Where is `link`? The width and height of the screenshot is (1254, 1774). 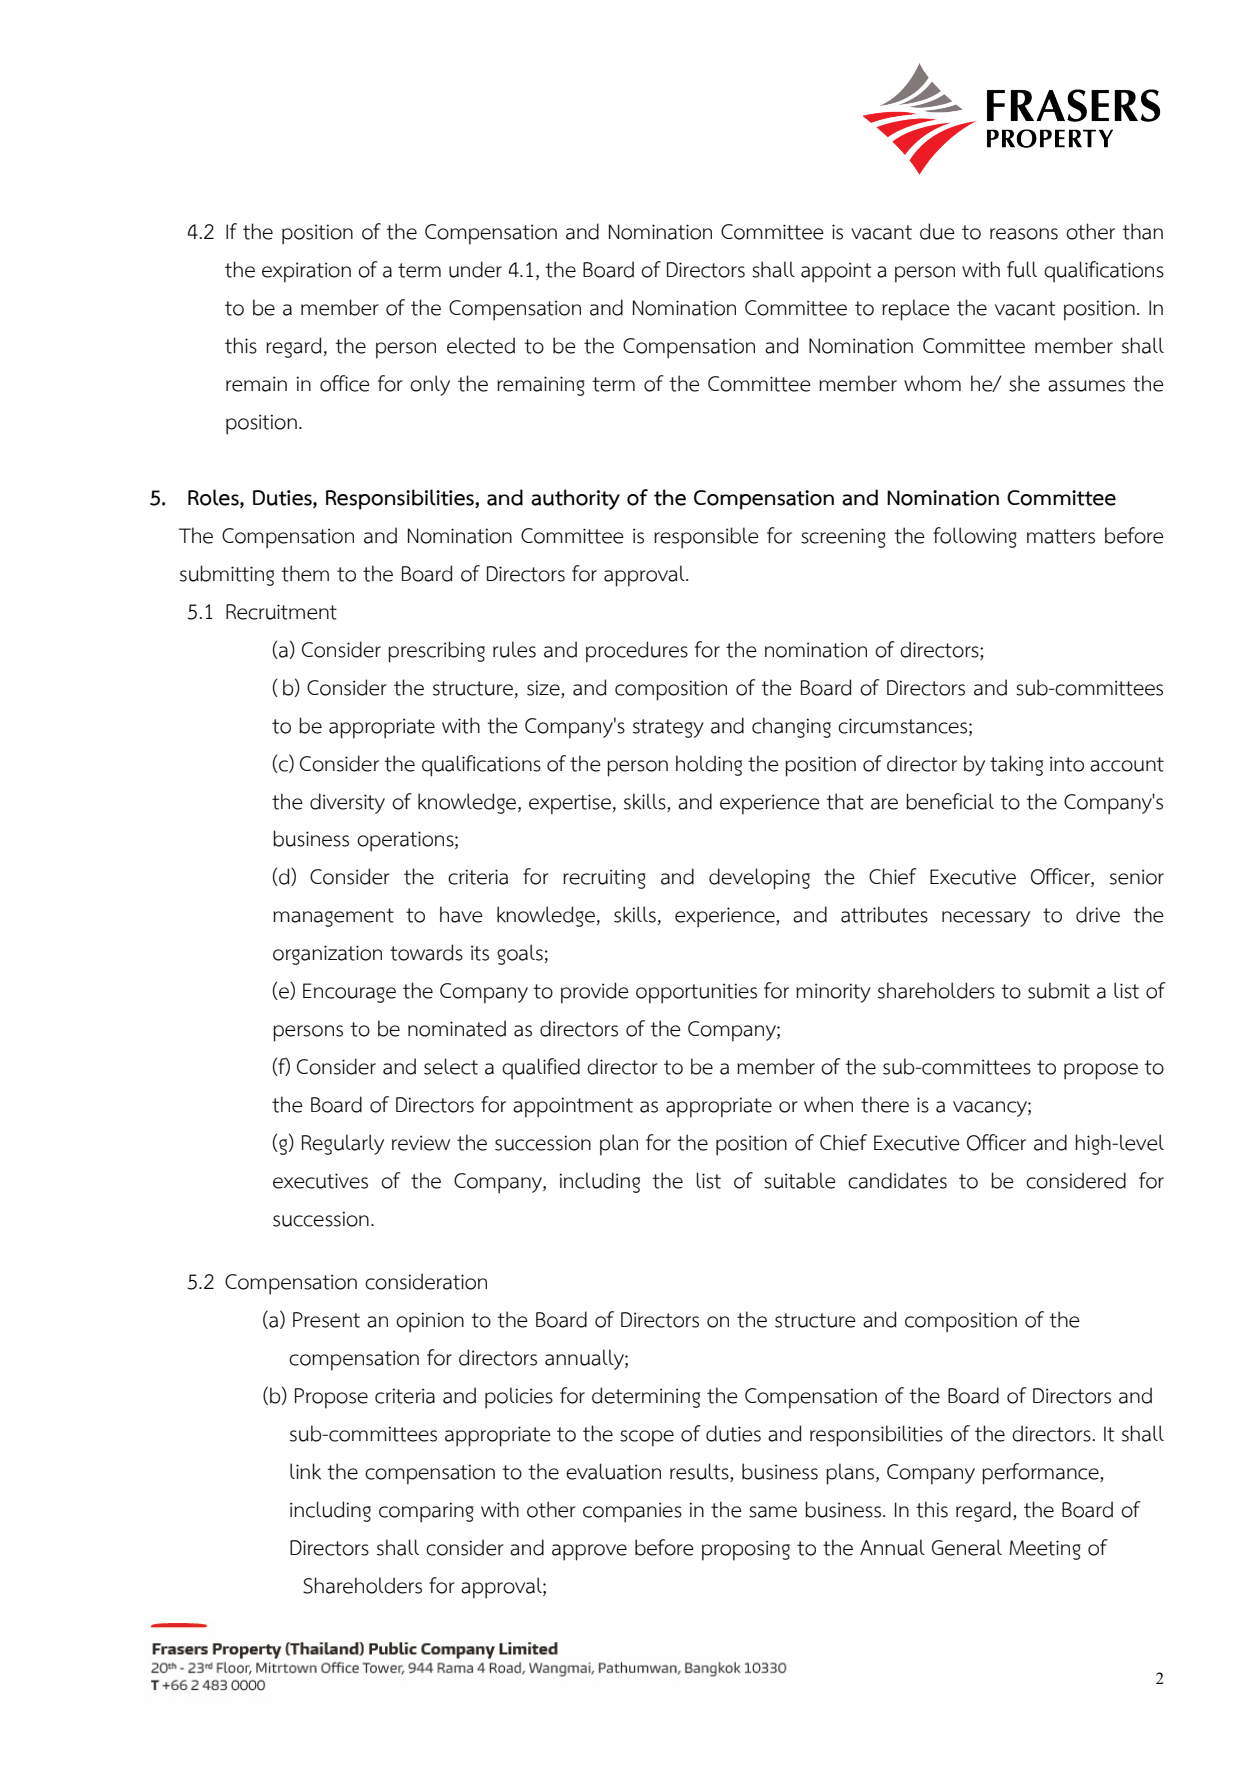
link is located at coordinates (305, 1471).
